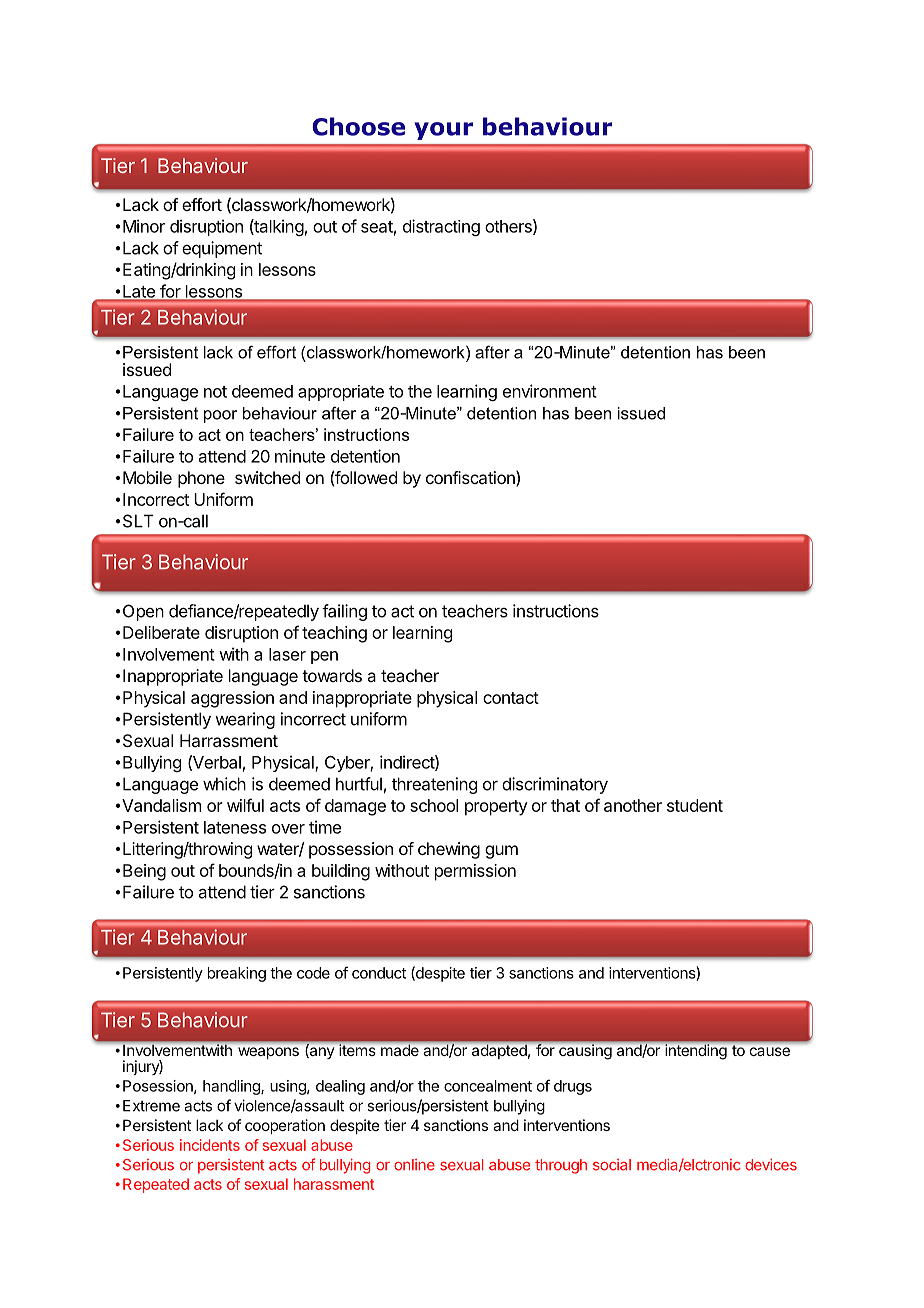 The image size is (924, 1308). Describe the element at coordinates (771, 1165) in the image. I see `devices` at that location.
